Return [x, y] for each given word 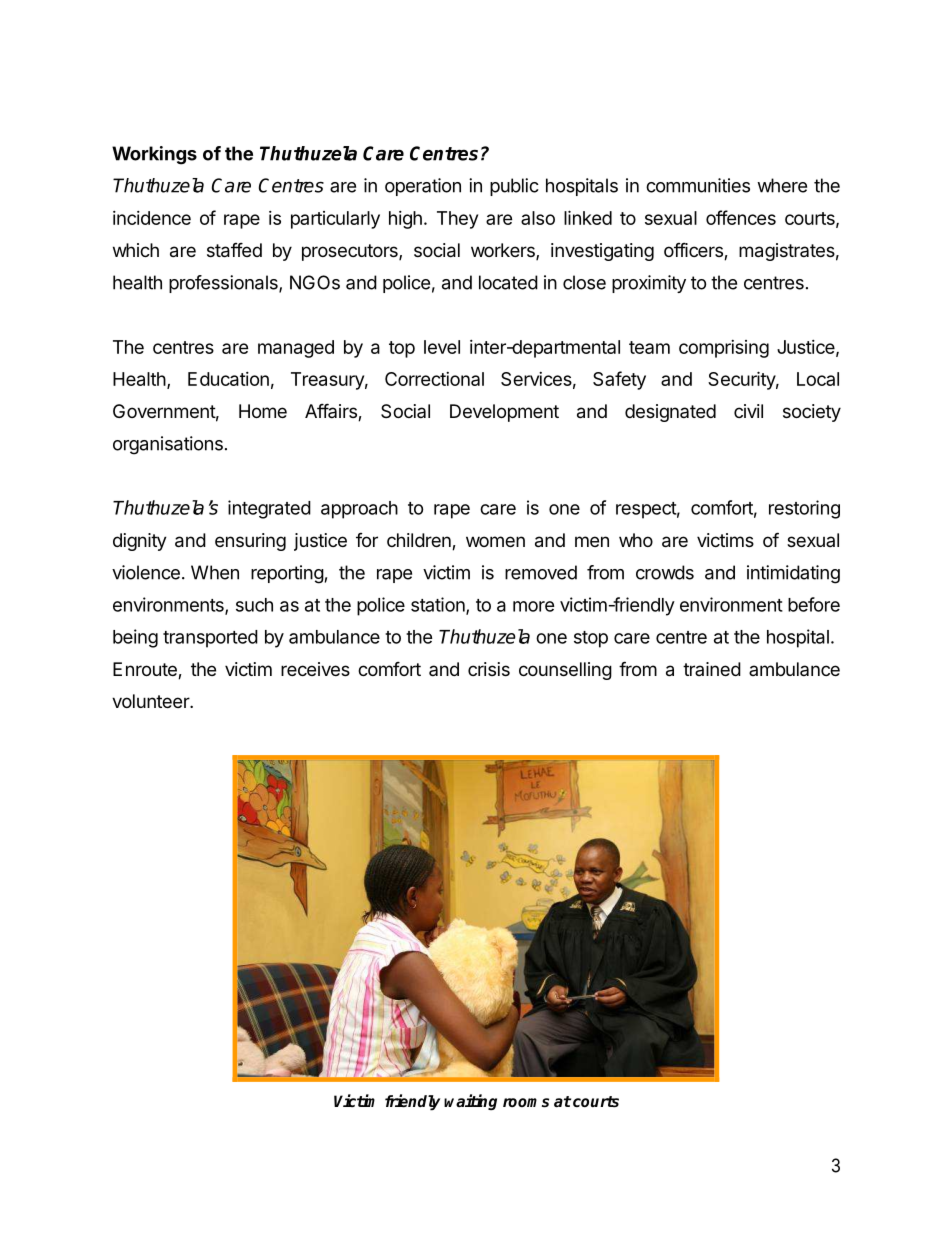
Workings [154, 155]
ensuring [250, 542]
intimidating [793, 574]
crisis [489, 669]
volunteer [151, 701]
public [514, 187]
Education [228, 379]
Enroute [146, 670]
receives [315, 669]
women [495, 541]
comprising [724, 349]
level [442, 347]
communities [698, 185]
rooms [526, 1103]
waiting [470, 1102]
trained [712, 669]
